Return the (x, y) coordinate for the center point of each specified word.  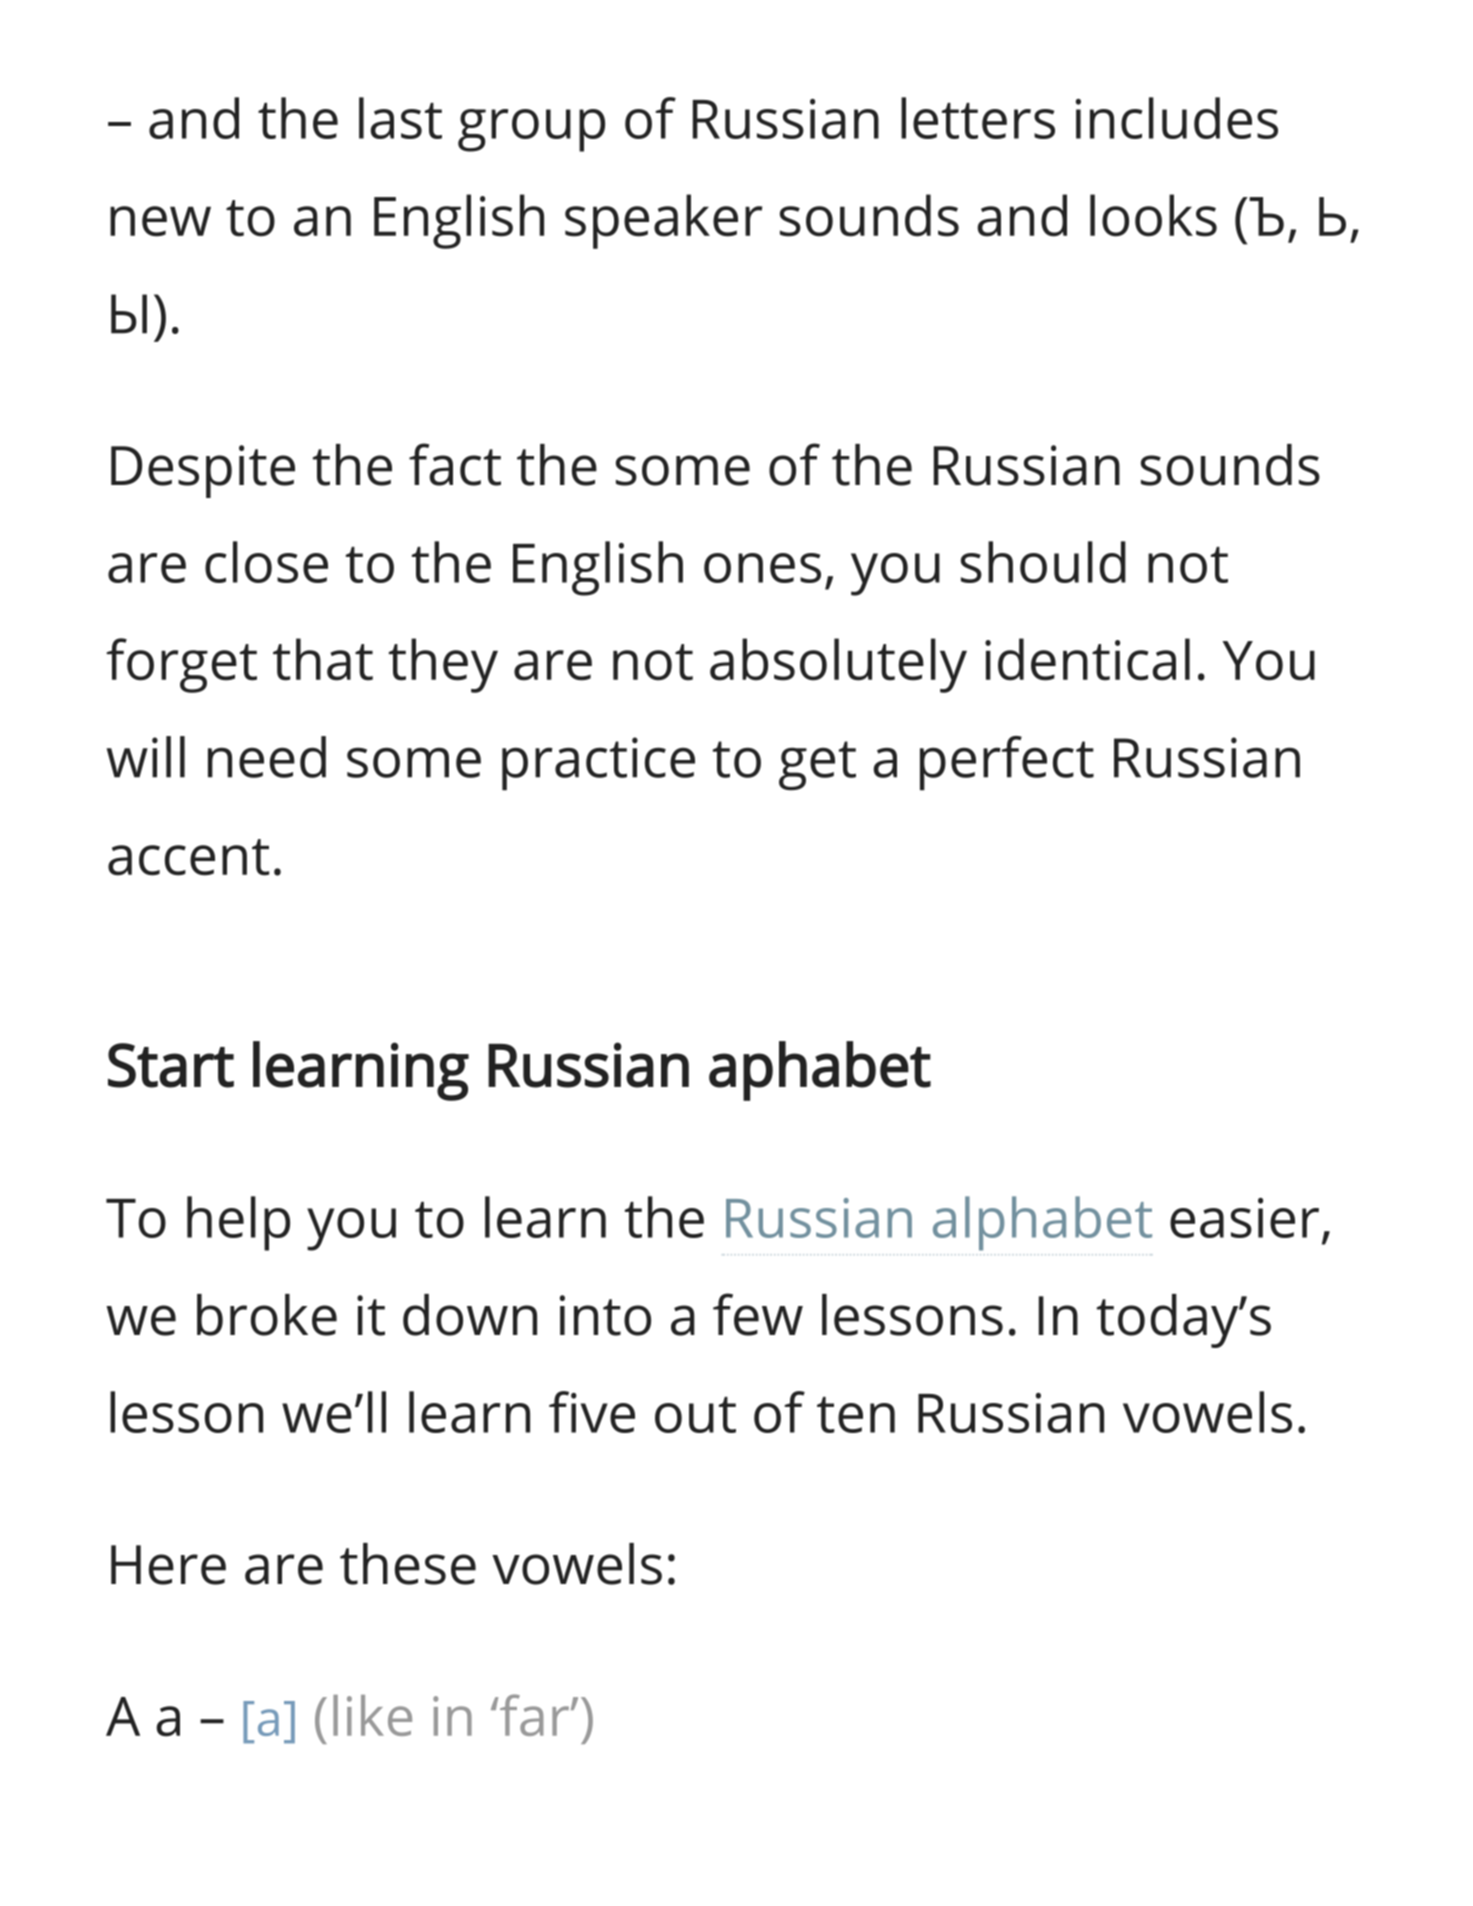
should (1043, 562)
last (400, 118)
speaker (663, 221)
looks (1153, 215)
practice (598, 764)
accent (189, 857)
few (758, 1314)
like (372, 1715)
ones (762, 568)
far (533, 1715)
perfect (1007, 763)
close (266, 562)
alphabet (1042, 1223)
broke (267, 1315)
